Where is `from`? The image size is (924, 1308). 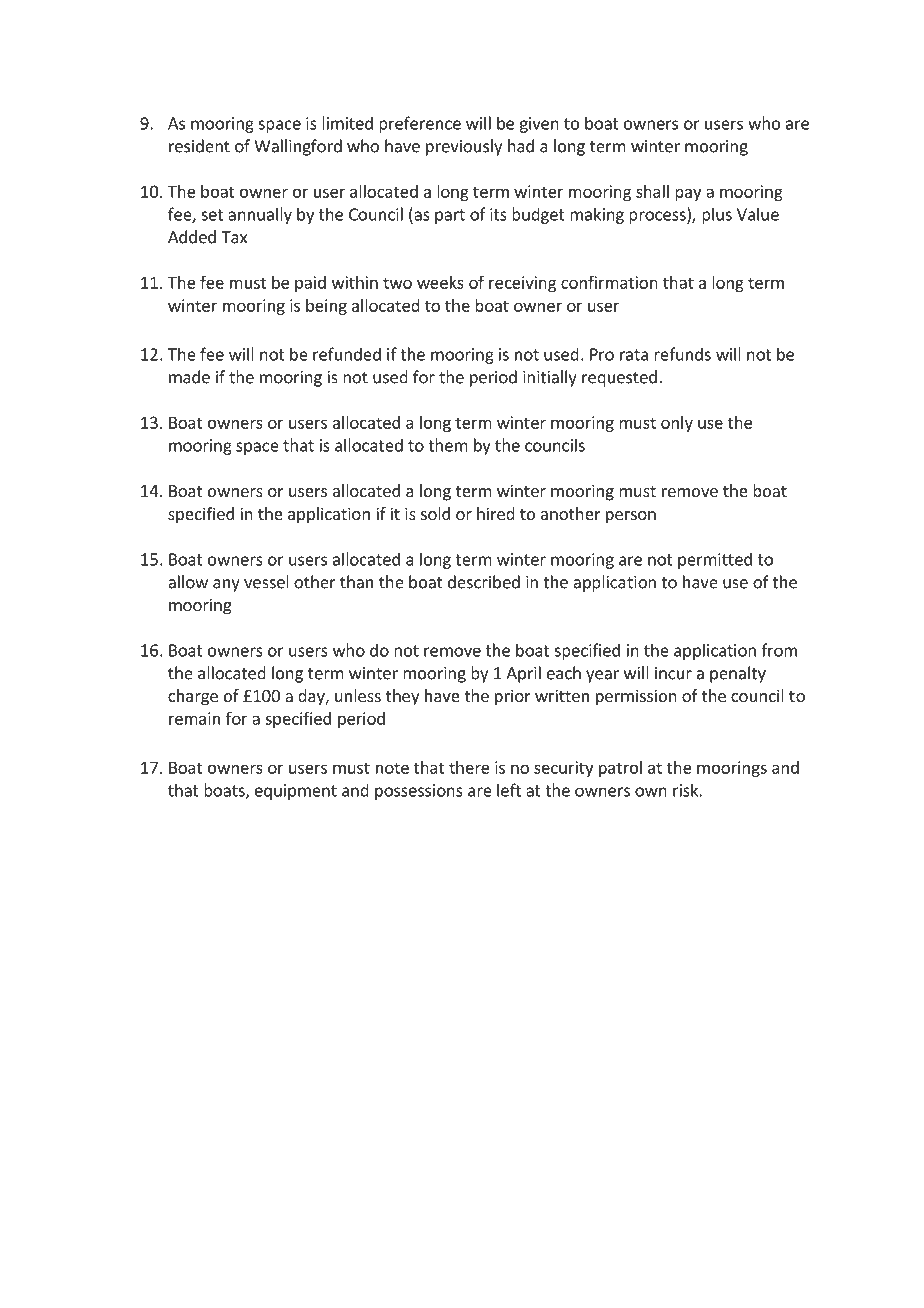
from is located at coordinates (779, 650).
